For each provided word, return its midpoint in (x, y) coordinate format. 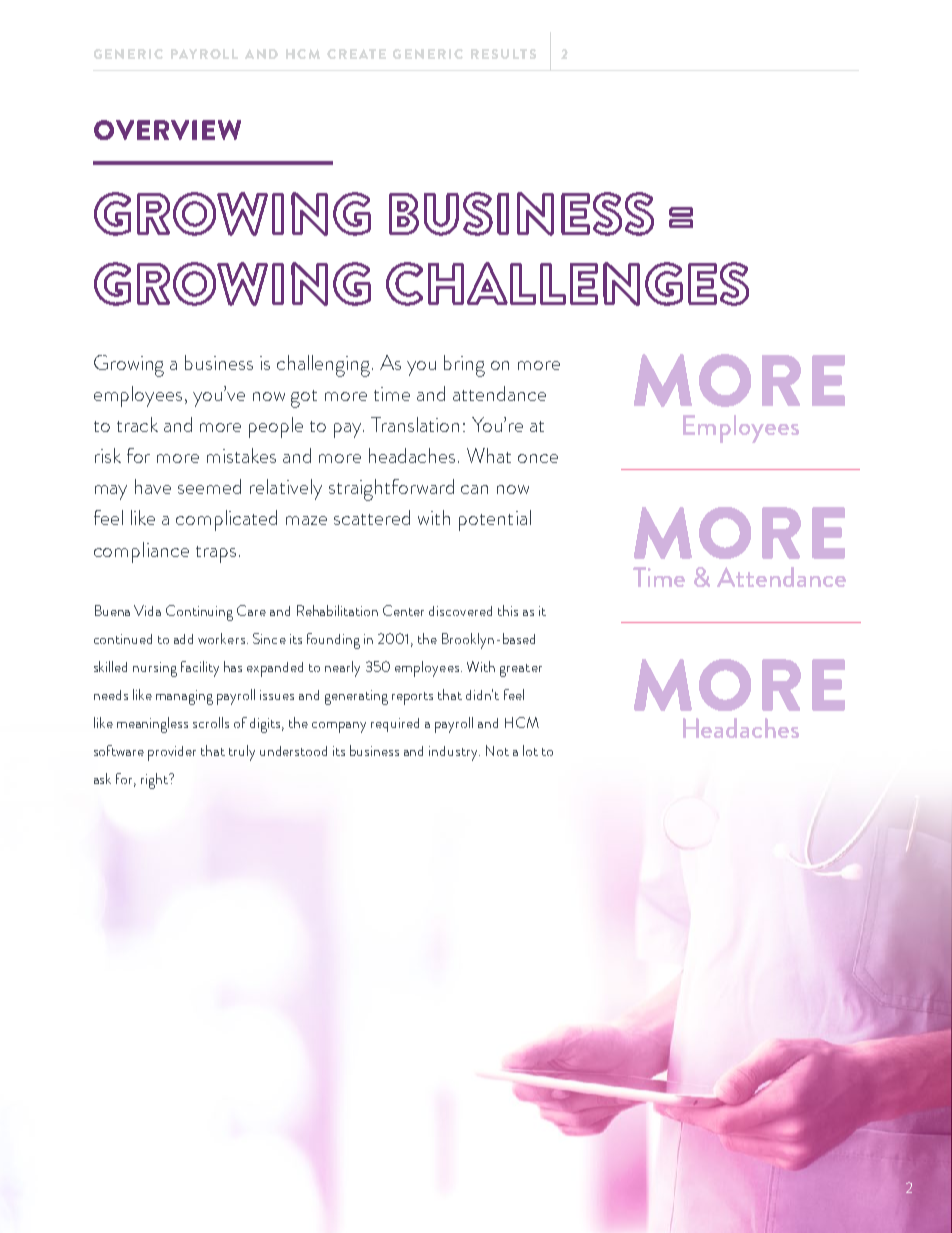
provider (172, 753)
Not (497, 750)
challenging (325, 366)
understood (293, 751)
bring (464, 366)
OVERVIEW (167, 130)
